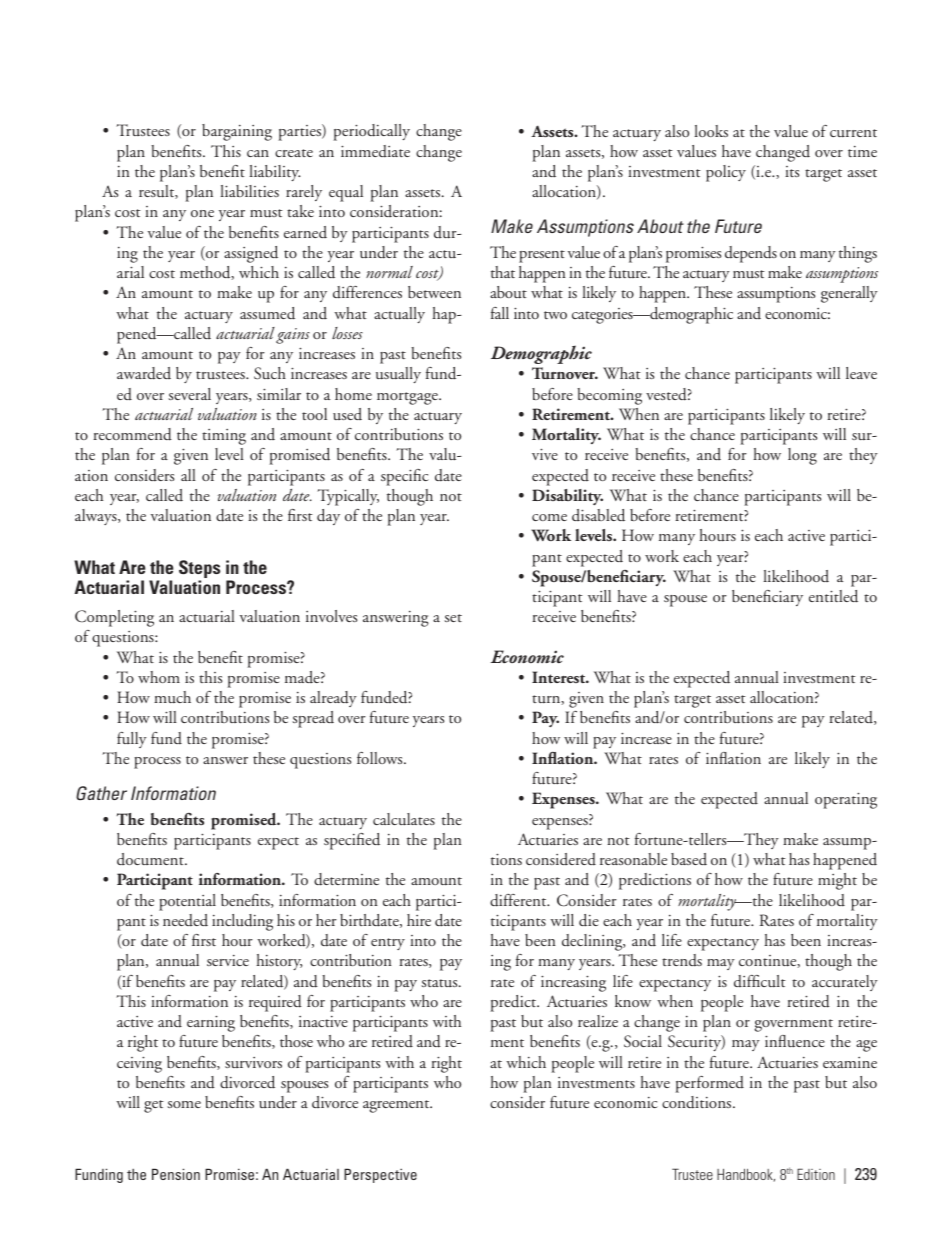 The image size is (952, 1233). What do you see at coordinates (187, 902) in the image?
I see `potential` at bounding box center [187, 902].
